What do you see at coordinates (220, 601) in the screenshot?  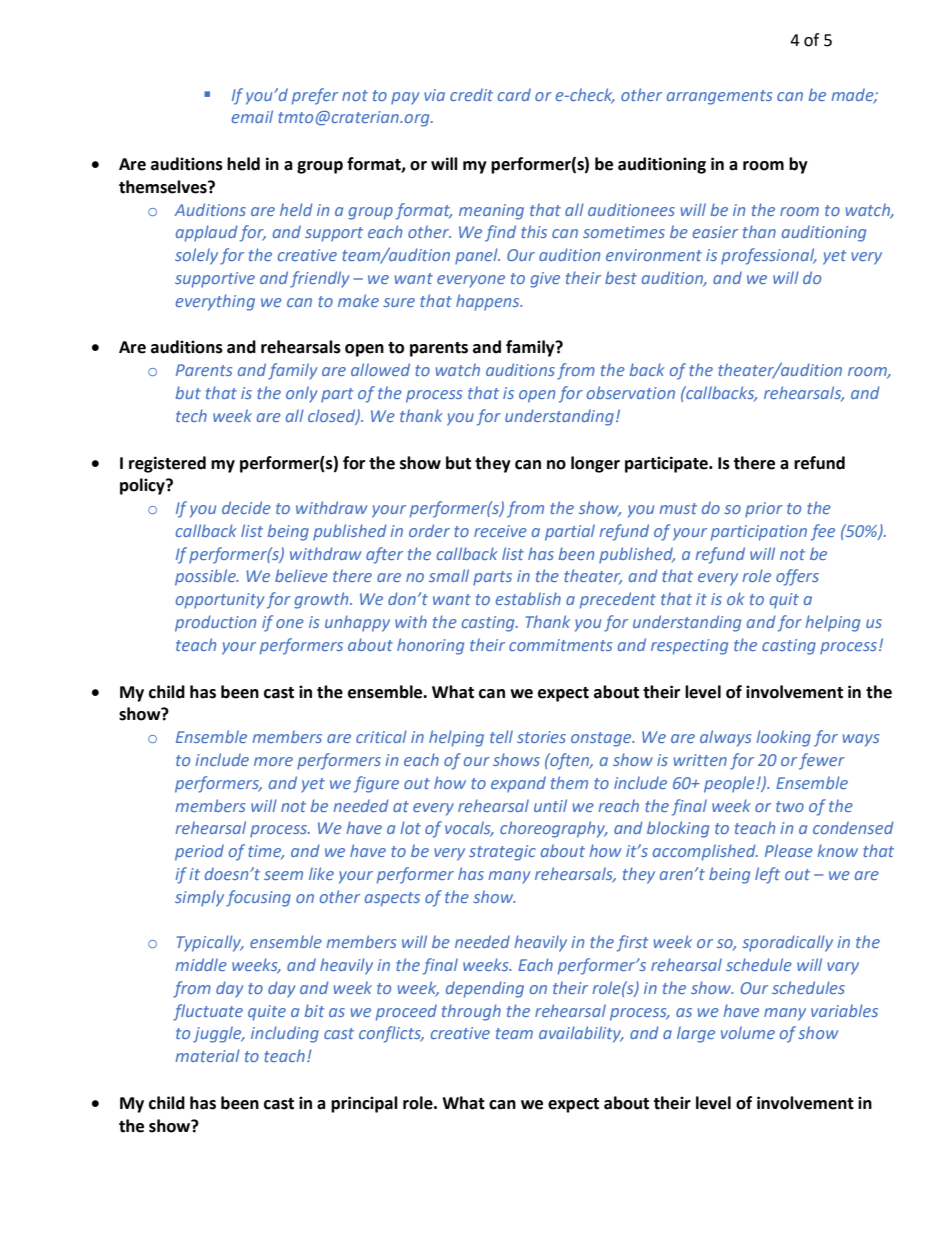 I see `opportunity` at bounding box center [220, 601].
